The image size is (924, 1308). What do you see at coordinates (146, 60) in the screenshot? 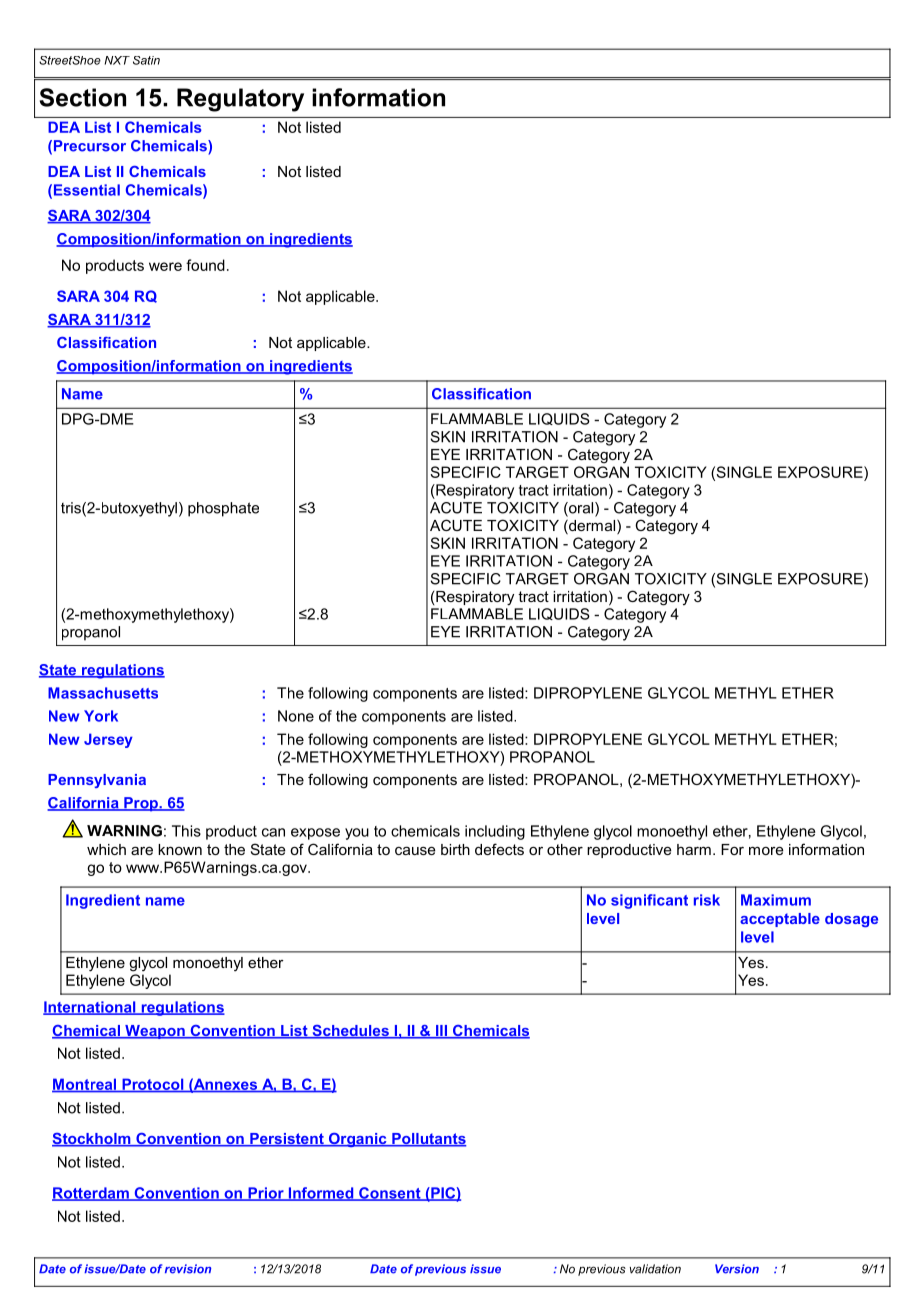
I see `Satin` at bounding box center [146, 60].
